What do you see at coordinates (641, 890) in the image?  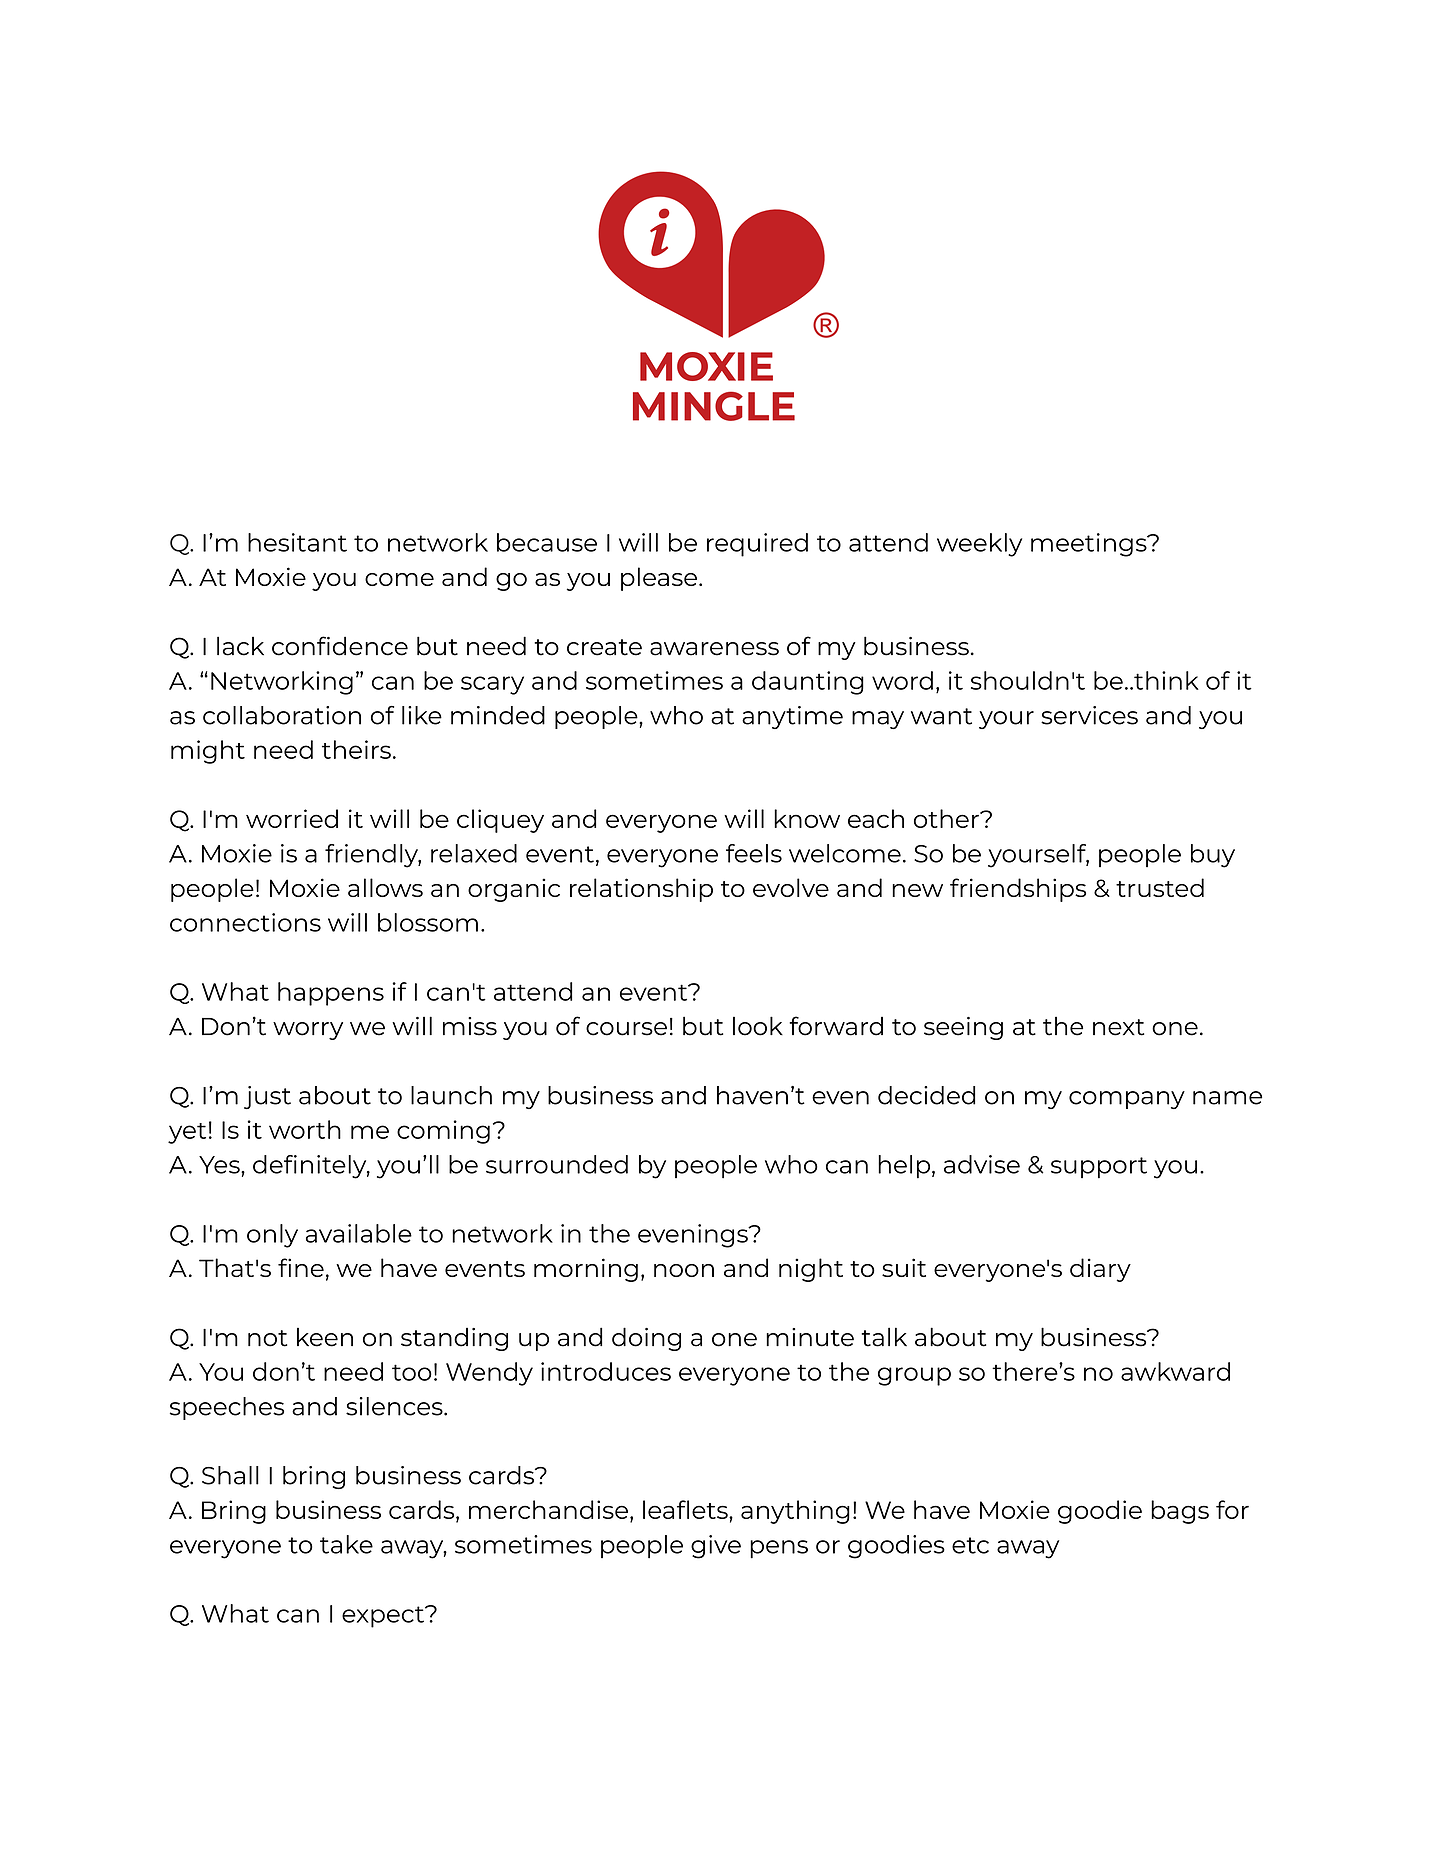 I see `relationship` at bounding box center [641, 890].
